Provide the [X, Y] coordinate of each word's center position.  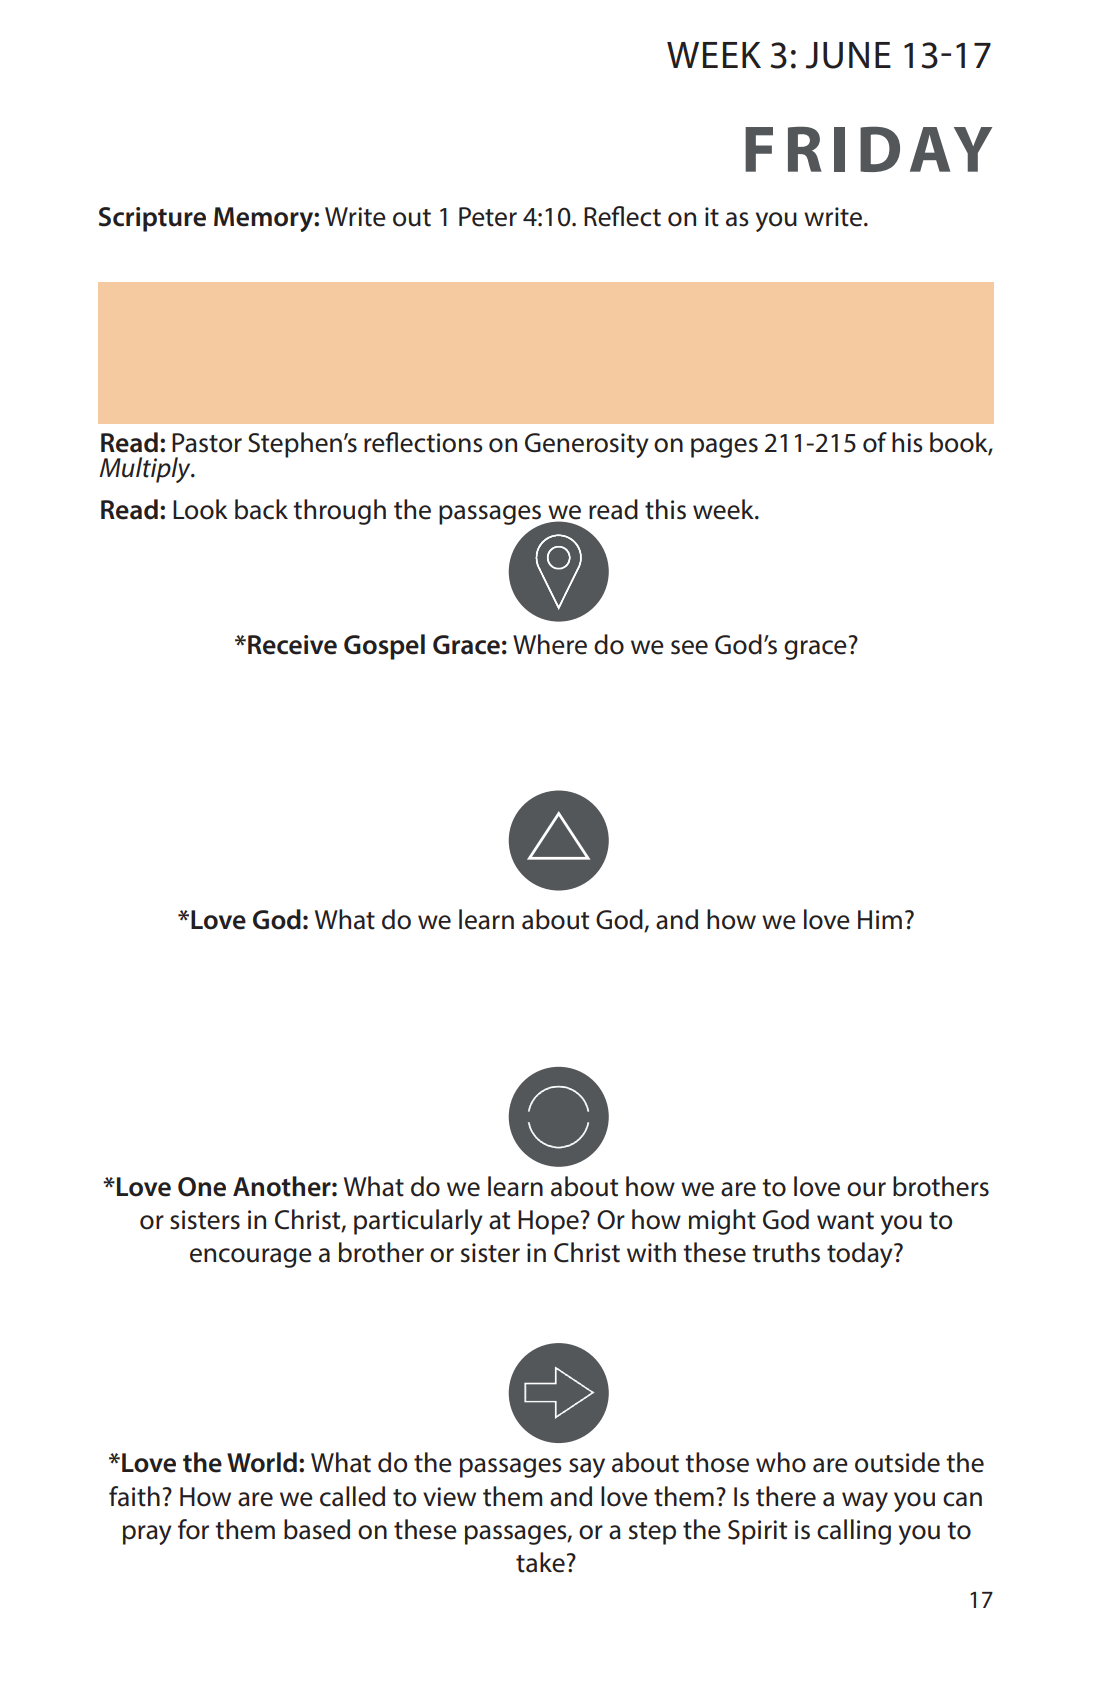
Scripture [152, 219]
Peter [488, 217]
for [193, 1529]
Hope [548, 1222]
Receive [292, 645]
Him [880, 919]
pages [724, 448]
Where [550, 644]
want [845, 1221]
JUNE [848, 55]
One [202, 1187]
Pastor [207, 443]
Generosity [587, 445]
